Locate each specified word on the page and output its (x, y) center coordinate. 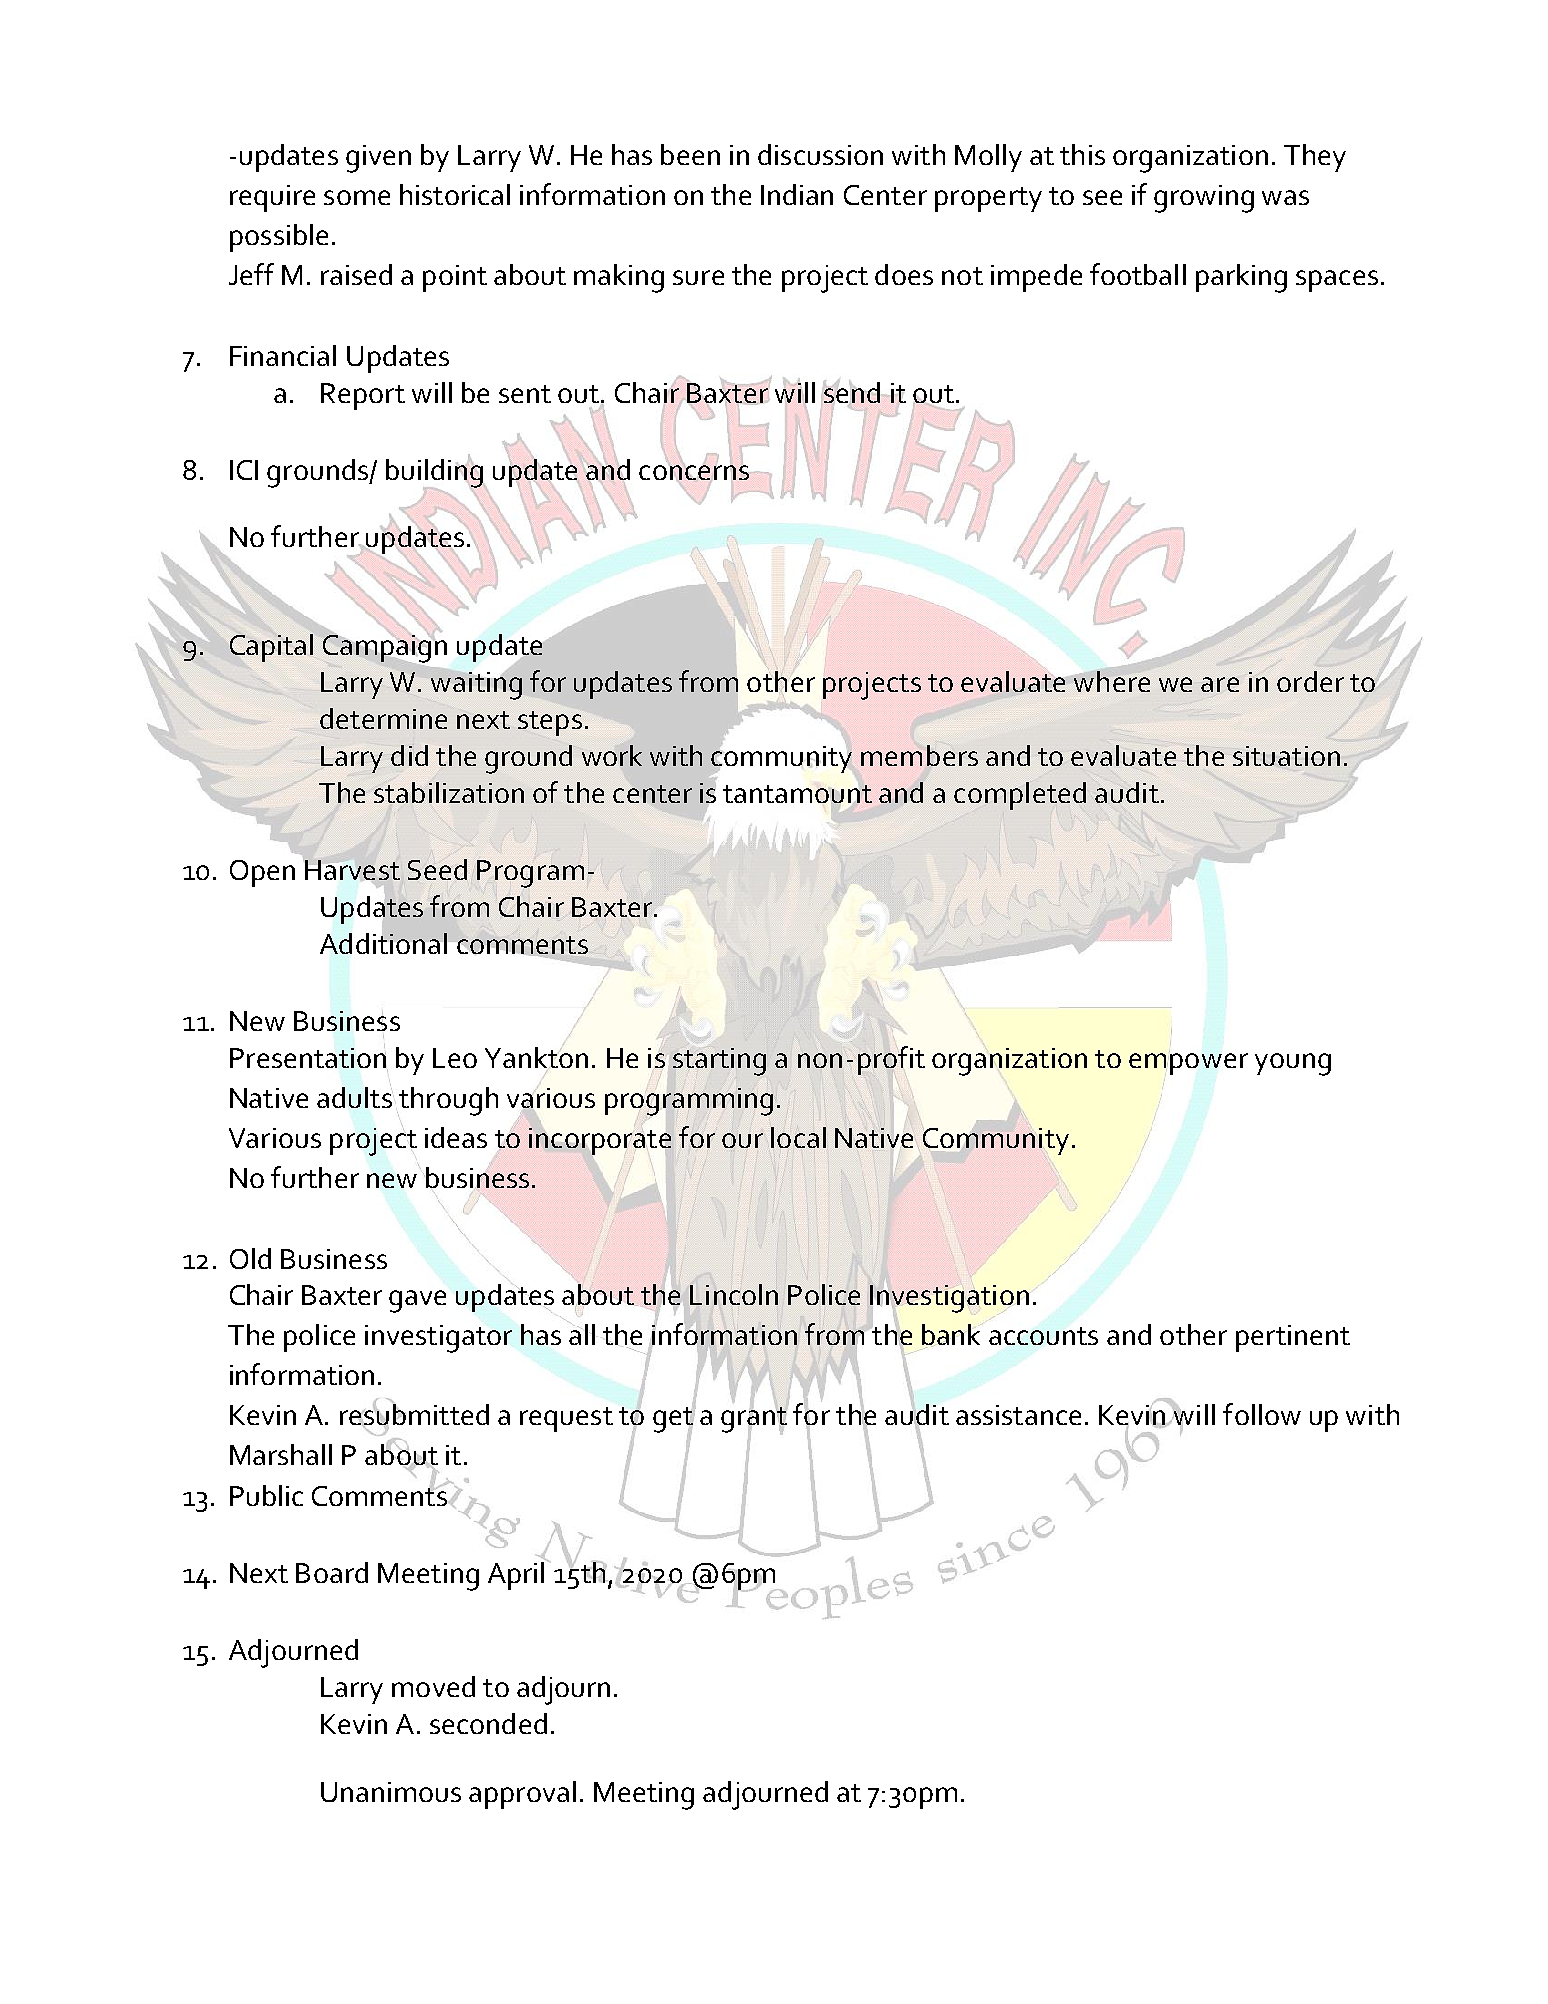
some (357, 197)
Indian (797, 194)
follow (1262, 1414)
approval (522, 1795)
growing (1204, 199)
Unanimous (391, 1792)
